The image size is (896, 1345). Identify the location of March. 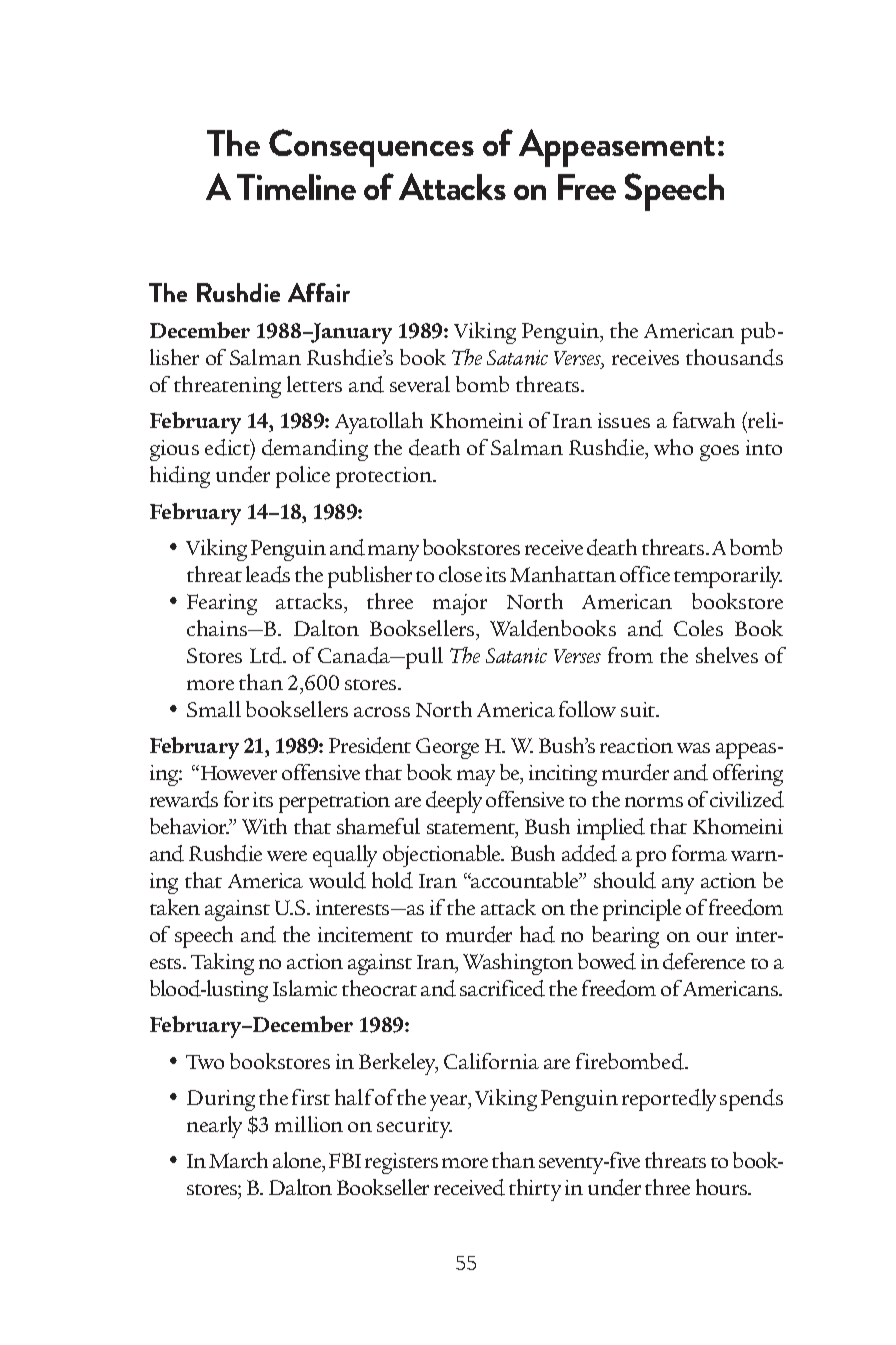
(238, 1160).
